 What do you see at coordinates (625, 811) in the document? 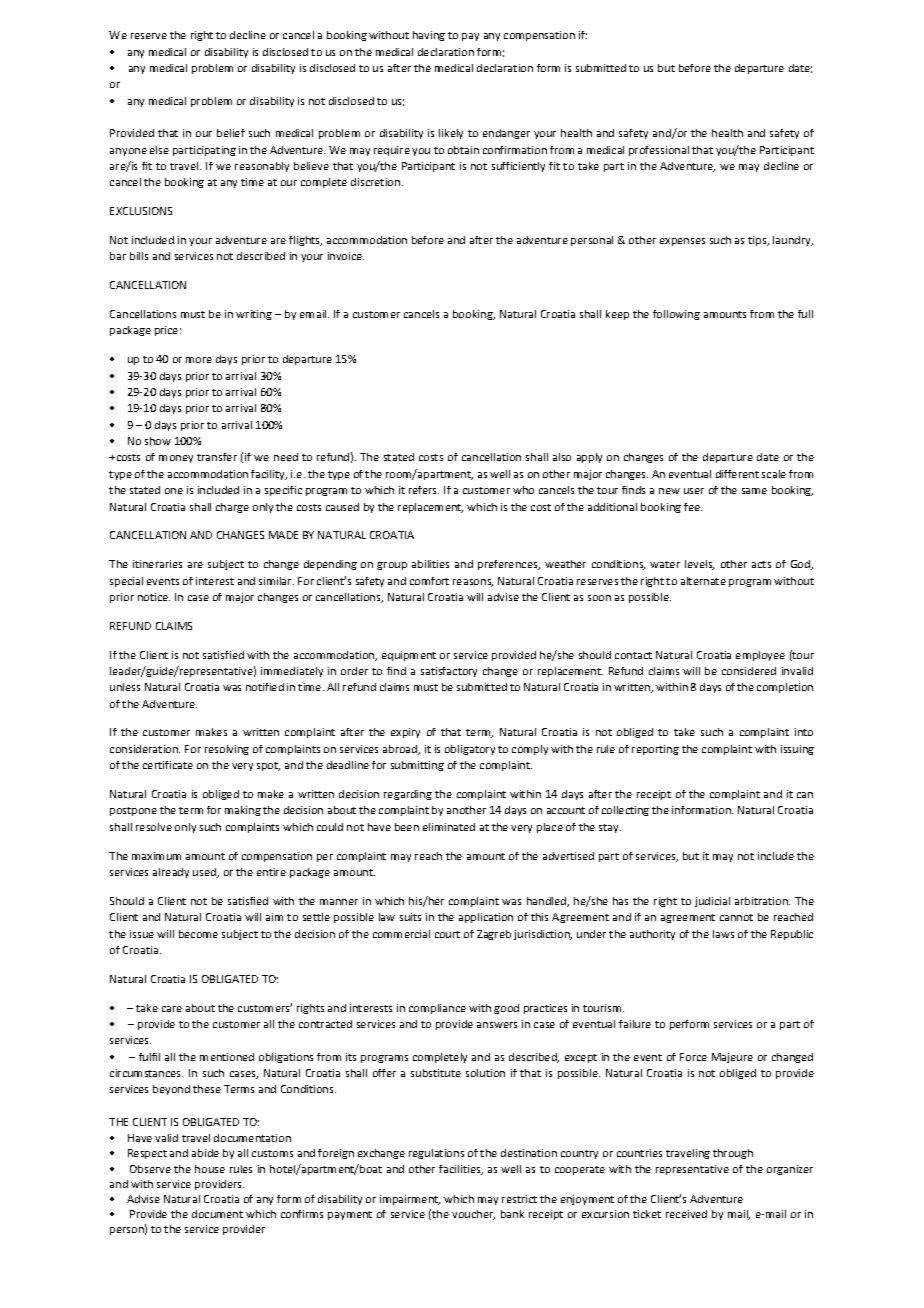
I see `collecting` at bounding box center [625, 811].
